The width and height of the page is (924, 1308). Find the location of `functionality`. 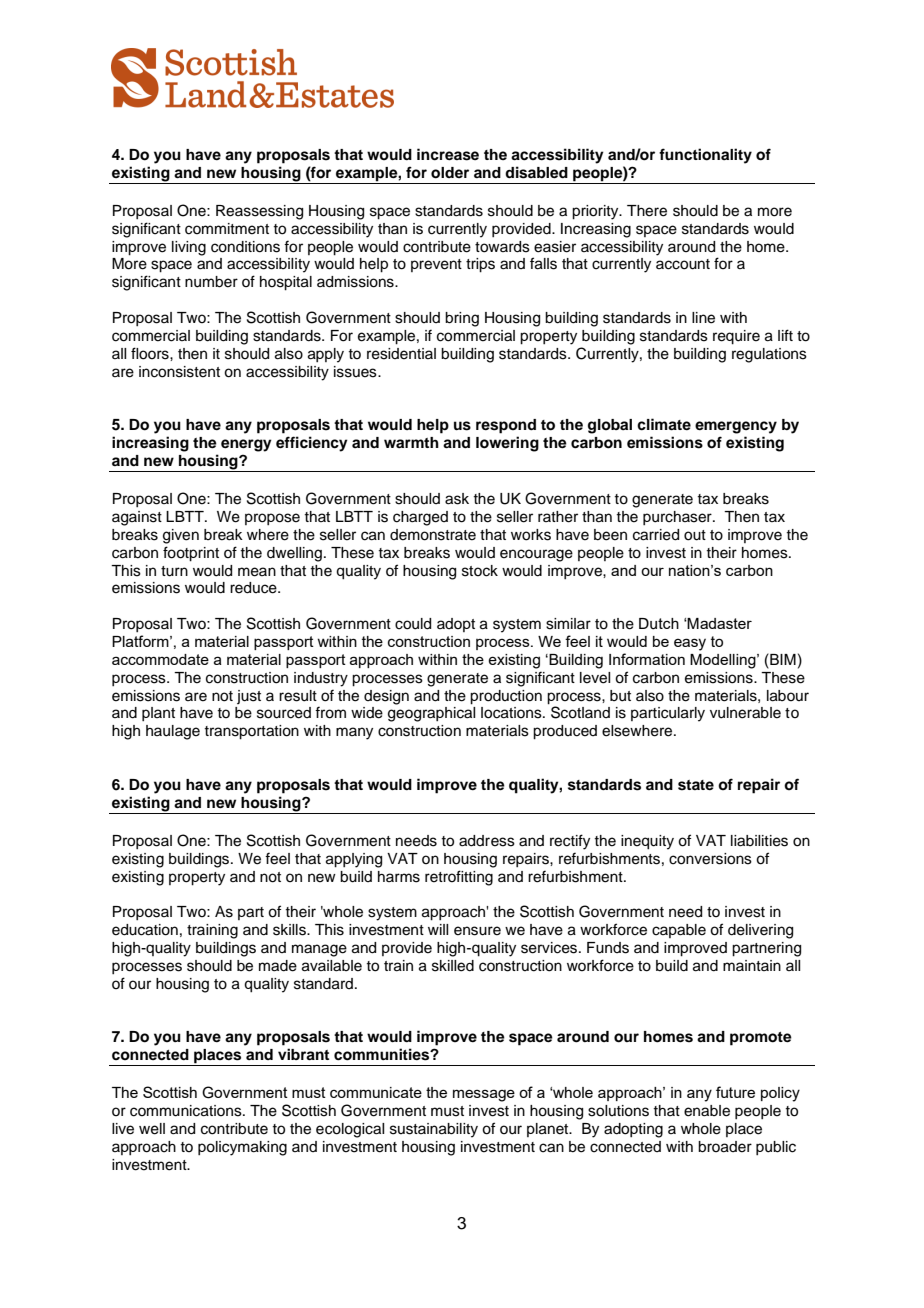

functionality is located at coordinates (705, 156).
